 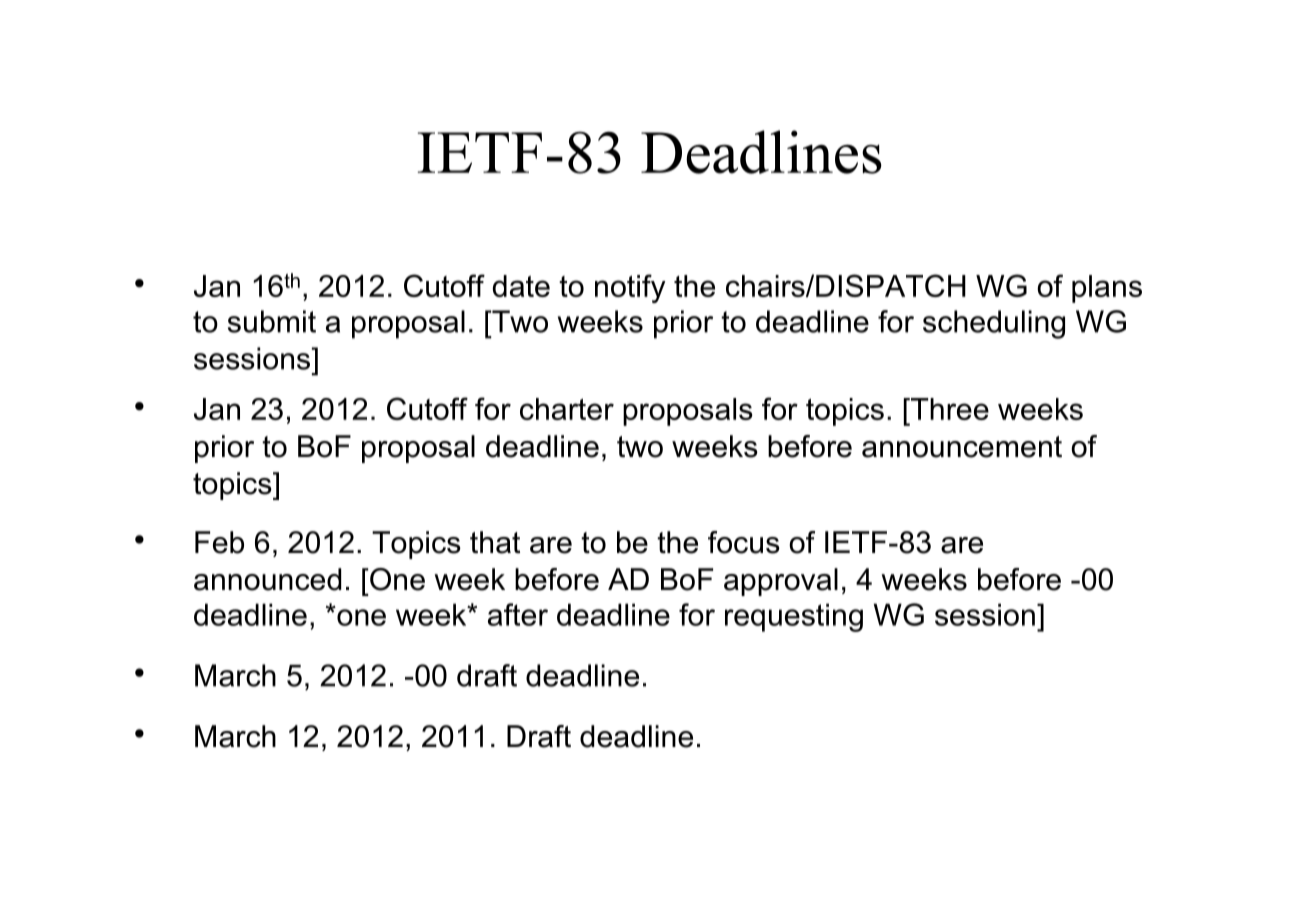 I want to click on plans, so click(x=1107, y=289).
